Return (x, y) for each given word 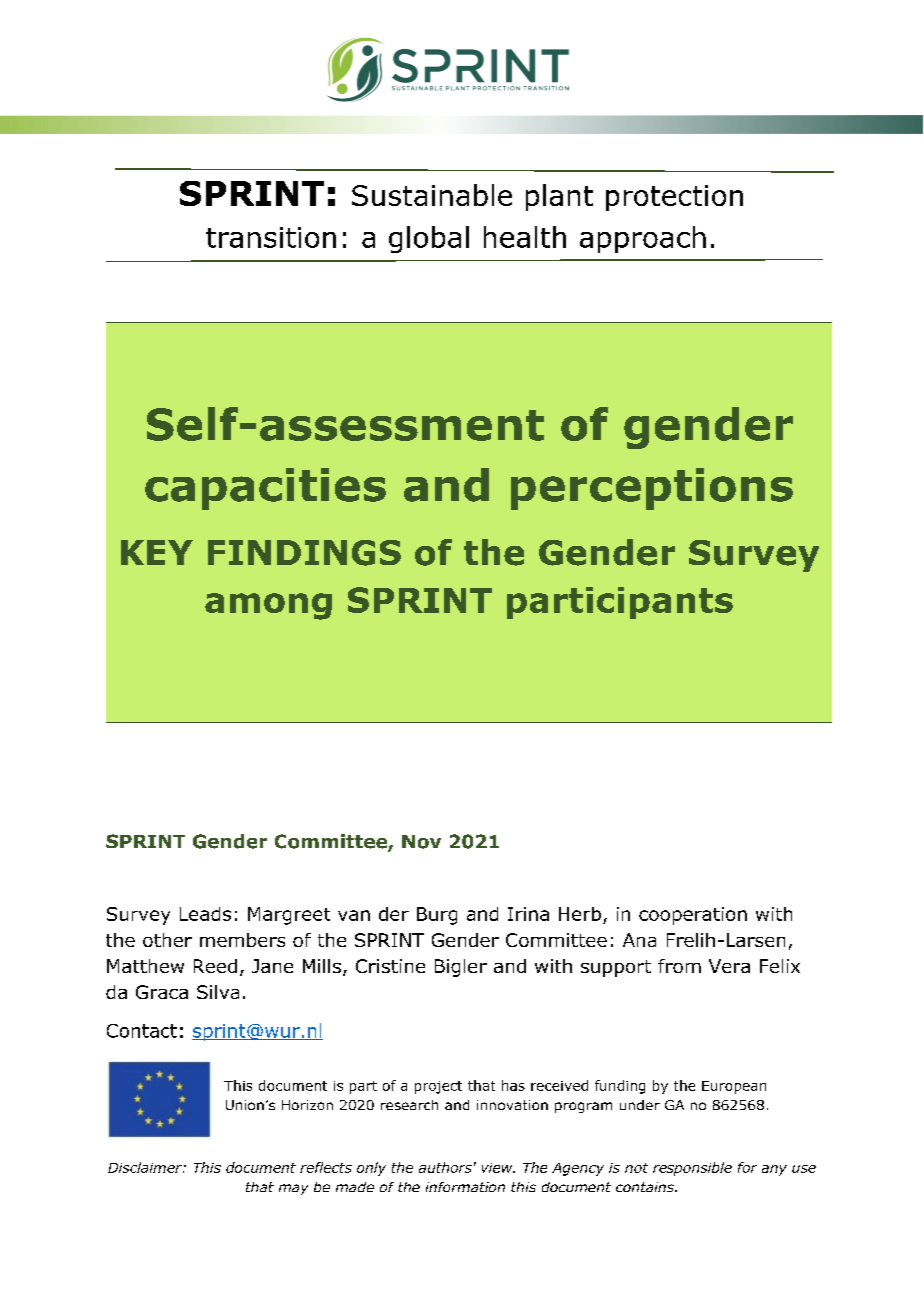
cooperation (693, 916)
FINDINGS (304, 553)
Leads (205, 914)
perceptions (652, 489)
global (429, 239)
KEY (157, 552)
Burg (437, 916)
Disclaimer (146, 1167)
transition (271, 237)
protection (674, 198)
